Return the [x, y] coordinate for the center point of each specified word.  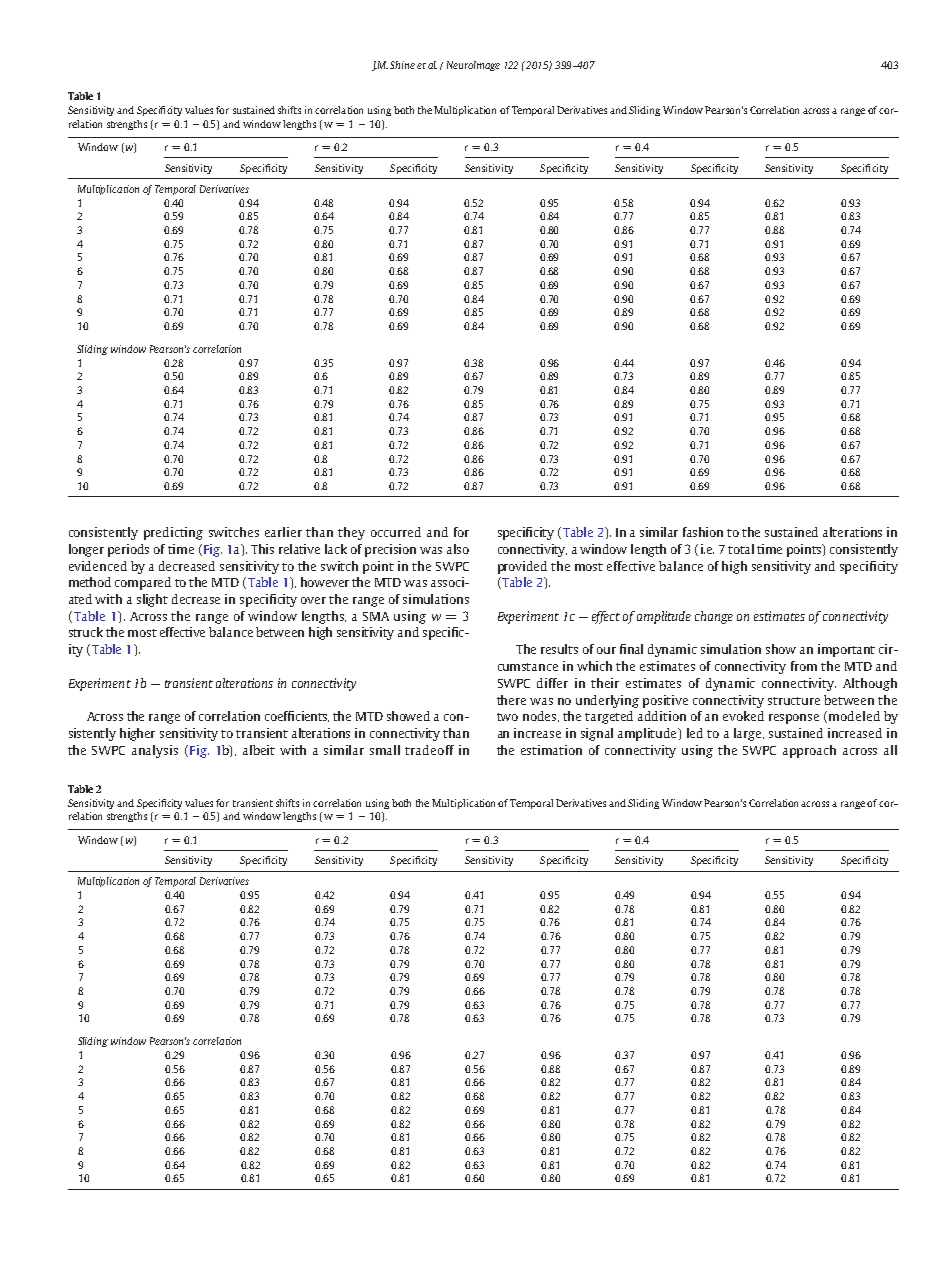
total [741, 549]
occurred [396, 532]
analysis [155, 751]
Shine [402, 65]
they [351, 533]
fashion [703, 532]
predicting [173, 533]
